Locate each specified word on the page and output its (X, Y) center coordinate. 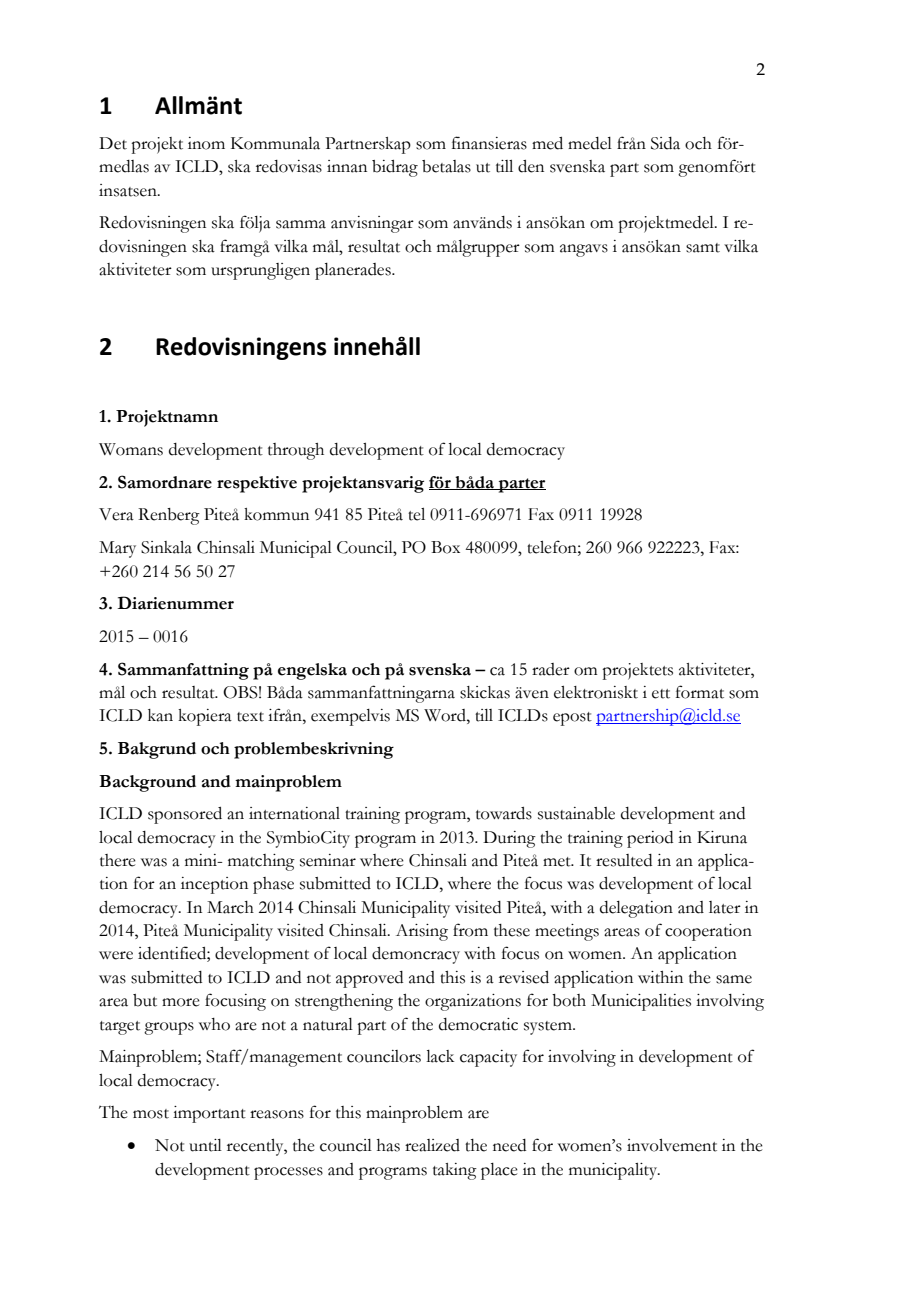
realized (432, 1145)
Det (113, 143)
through (296, 451)
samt (703, 248)
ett (661, 694)
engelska (312, 671)
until (205, 1145)
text (250, 717)
